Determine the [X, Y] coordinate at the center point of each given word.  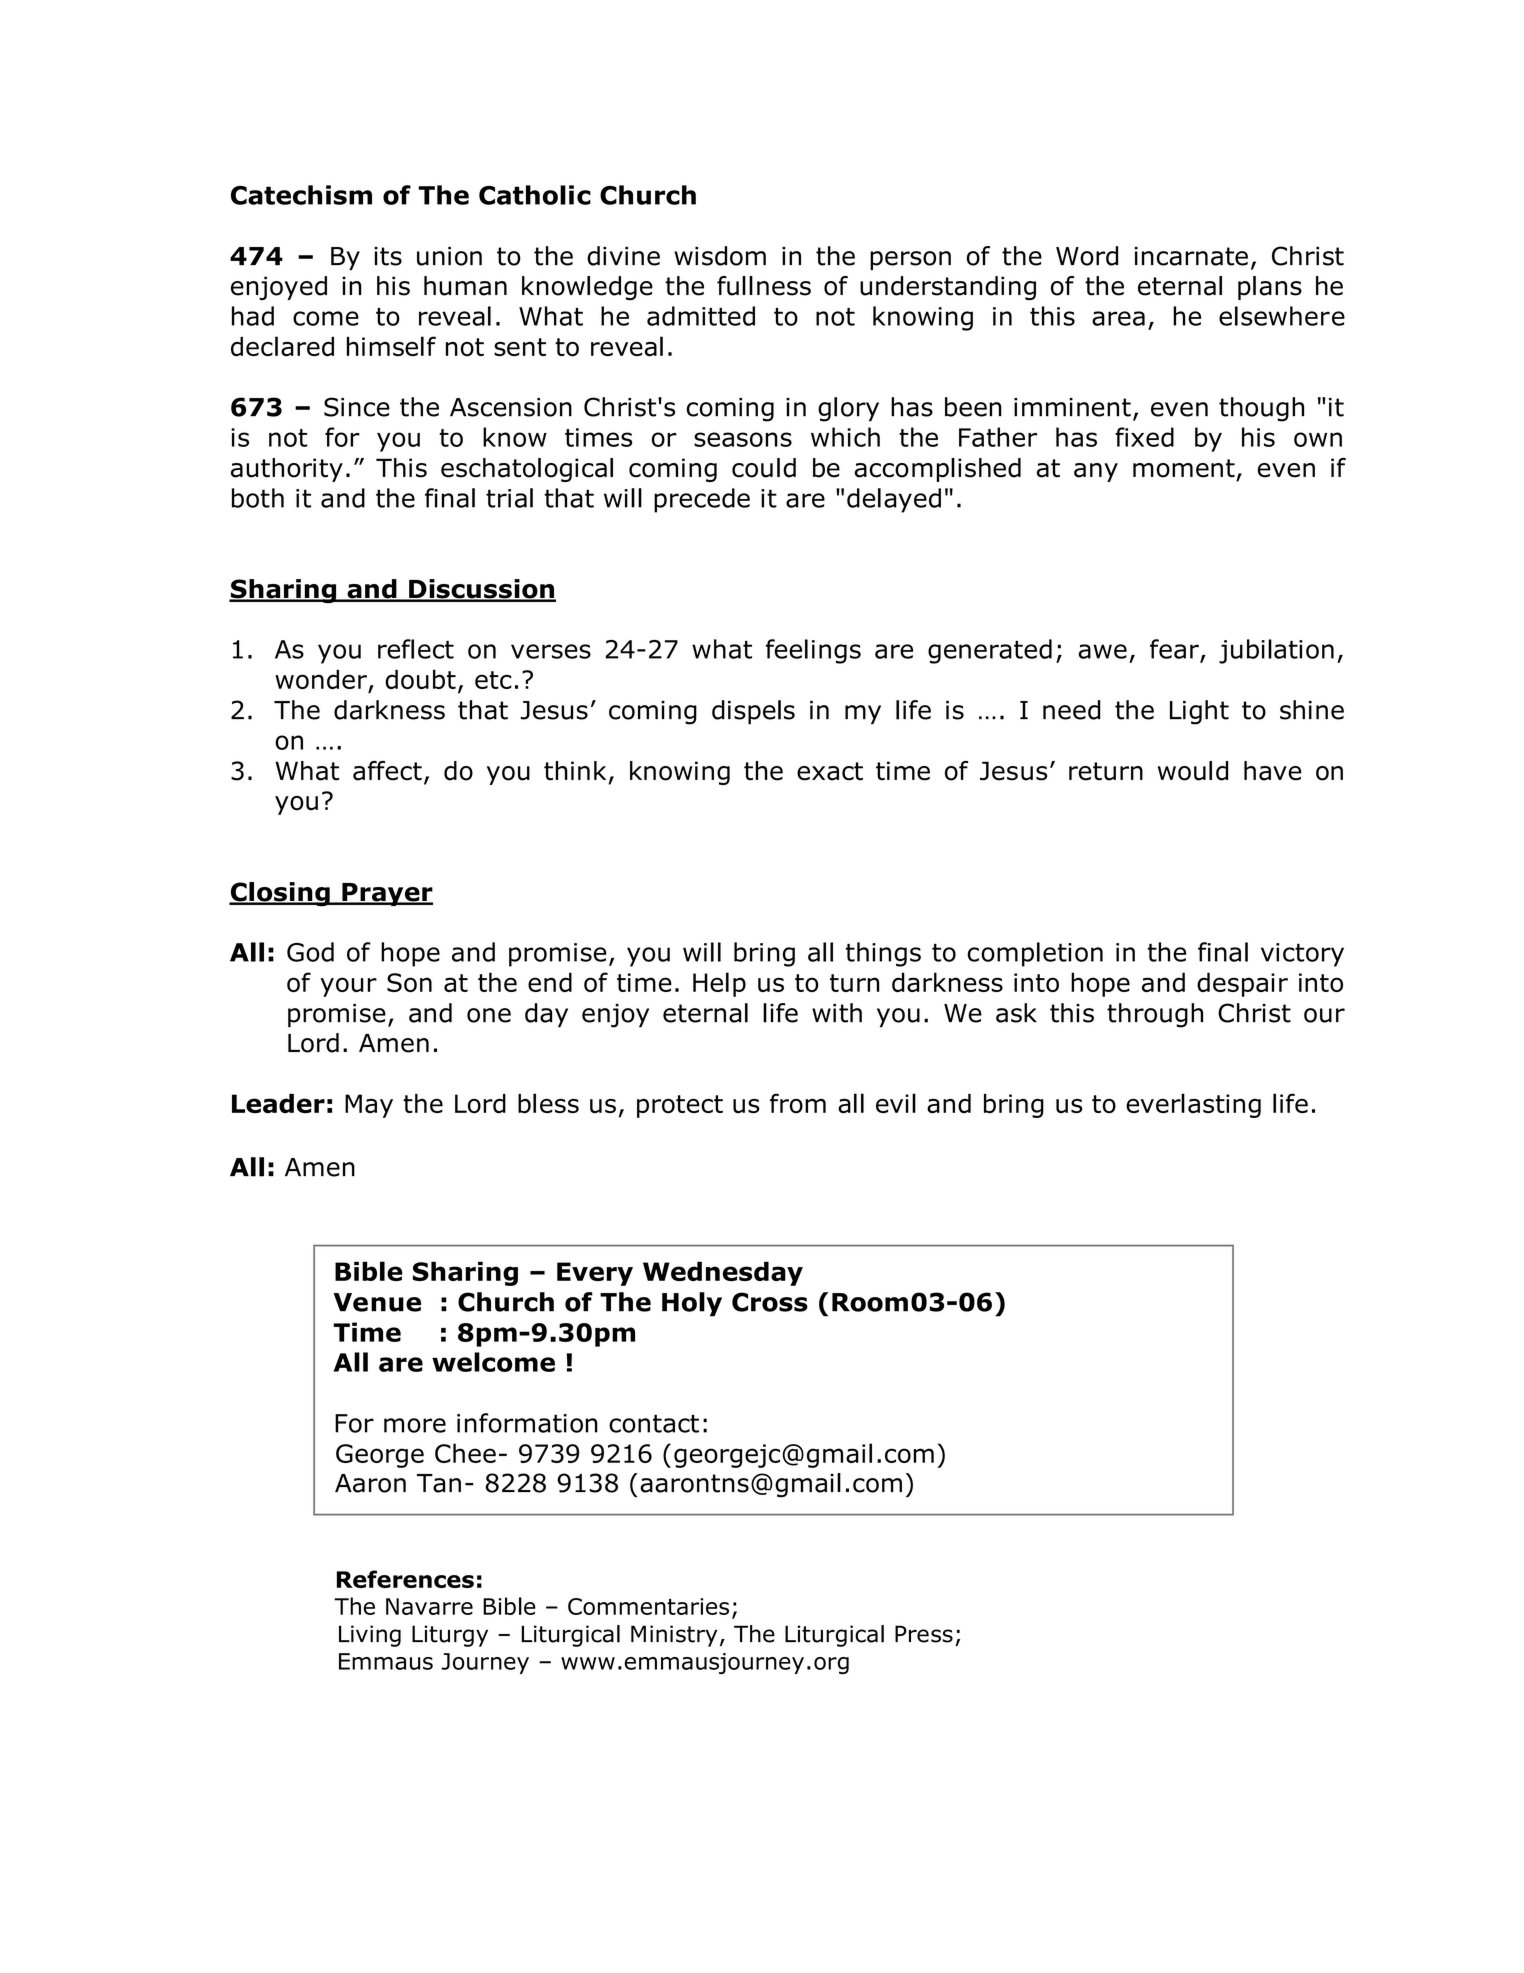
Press [924, 1634]
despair [1242, 984]
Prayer [386, 894]
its [388, 256]
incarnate [1191, 256]
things [883, 954]
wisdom [720, 256]
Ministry [674, 1636]
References [405, 1579]
